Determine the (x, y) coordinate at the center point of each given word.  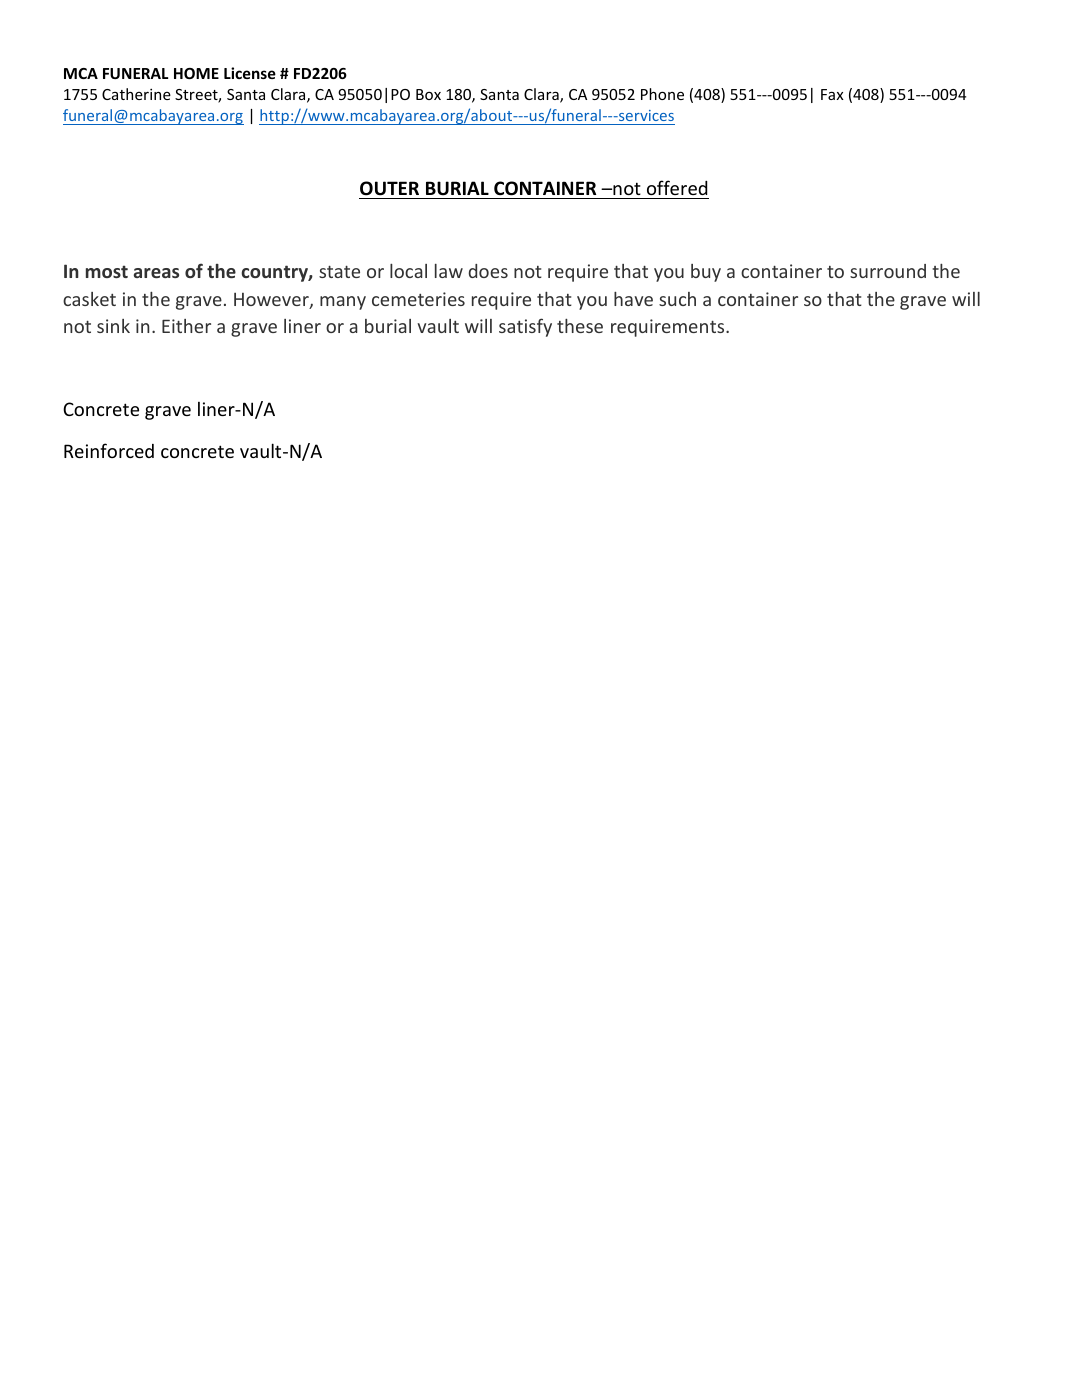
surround (888, 271)
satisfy (525, 327)
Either (186, 326)
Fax (832, 94)
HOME (196, 73)
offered (677, 187)
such (677, 299)
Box (428, 94)
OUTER (389, 188)
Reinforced (109, 450)
